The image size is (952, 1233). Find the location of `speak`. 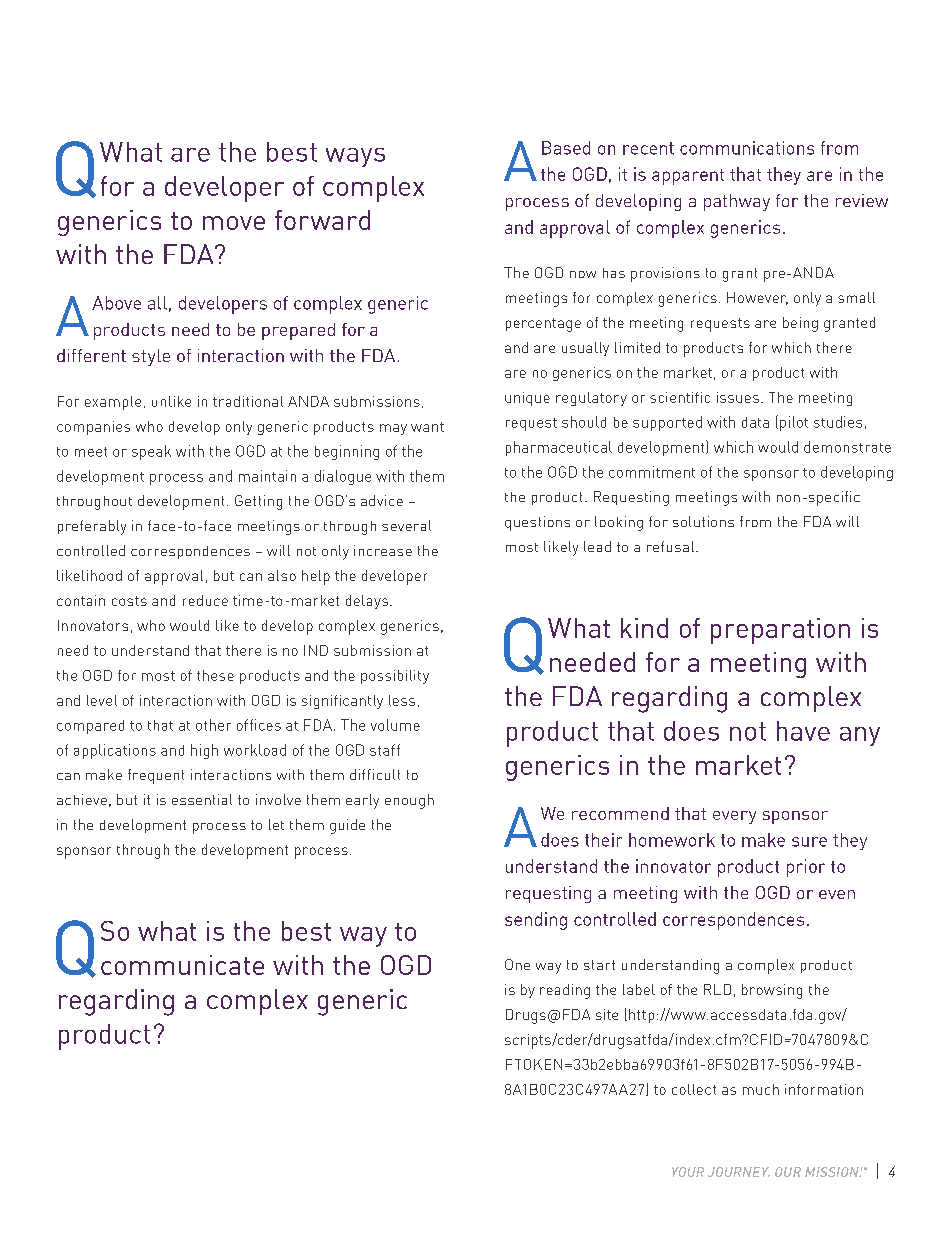

speak is located at coordinates (151, 452).
